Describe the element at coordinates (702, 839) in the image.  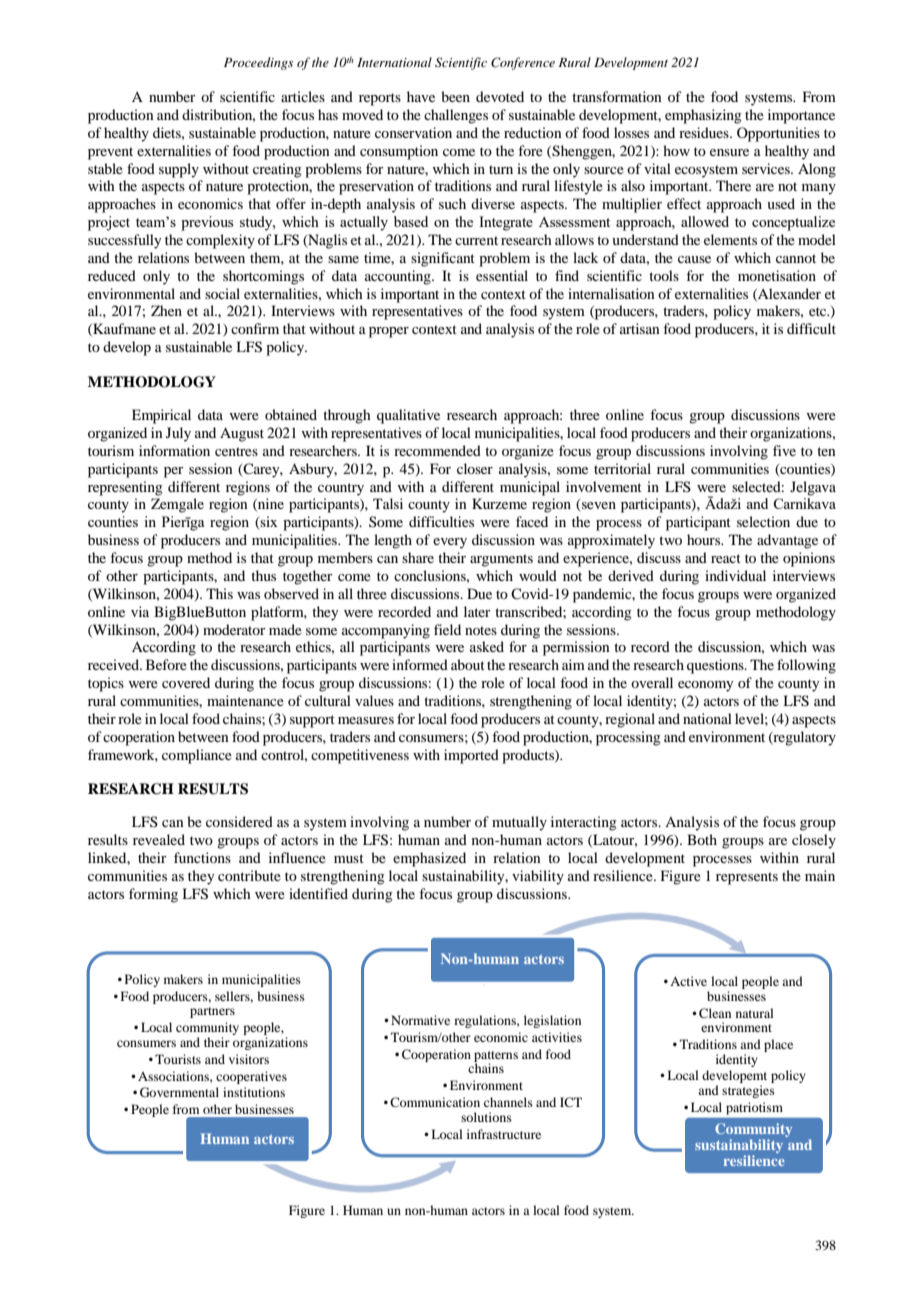
I see `Both` at that location.
